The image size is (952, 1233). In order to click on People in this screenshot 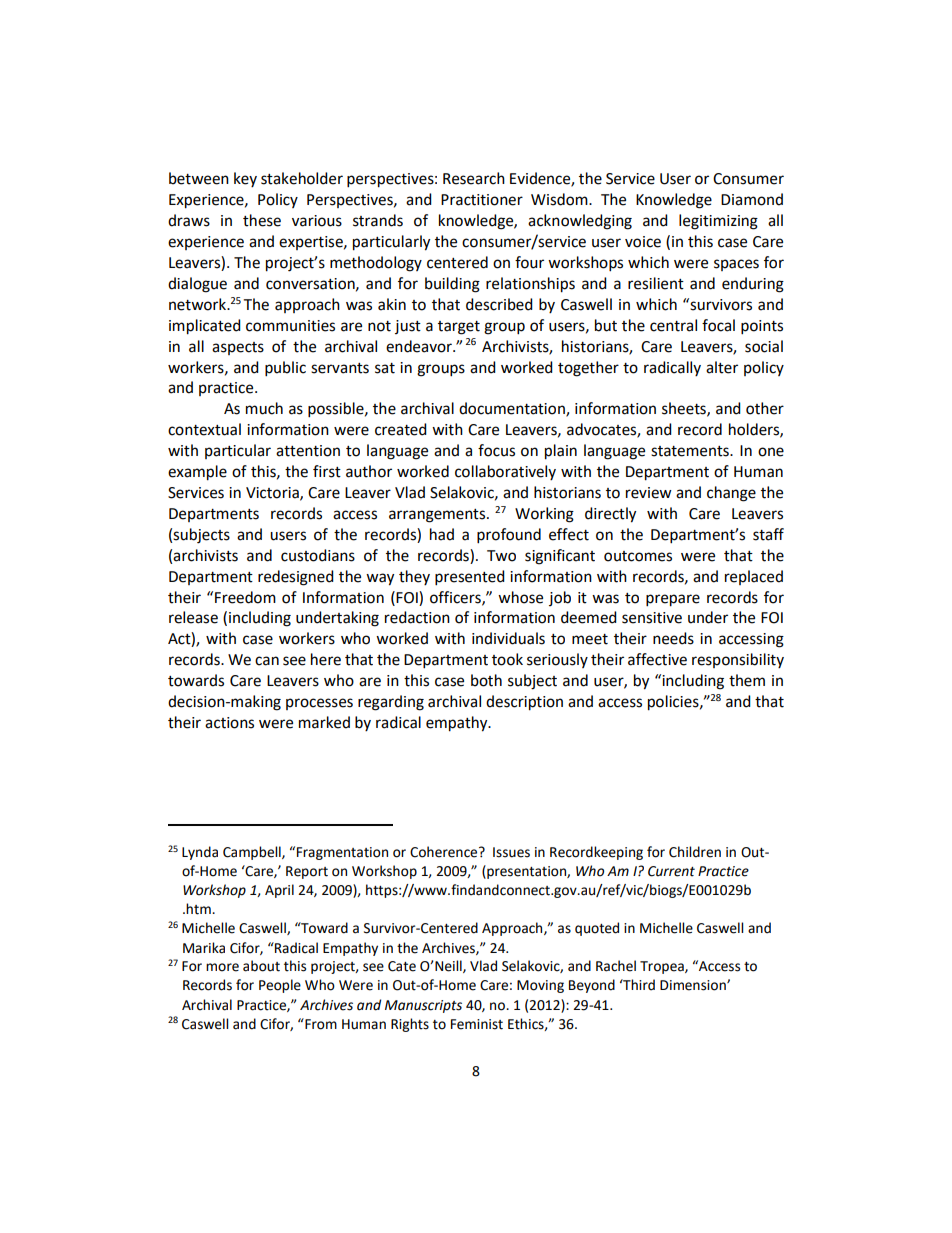, I will do `click(280, 986)`.
